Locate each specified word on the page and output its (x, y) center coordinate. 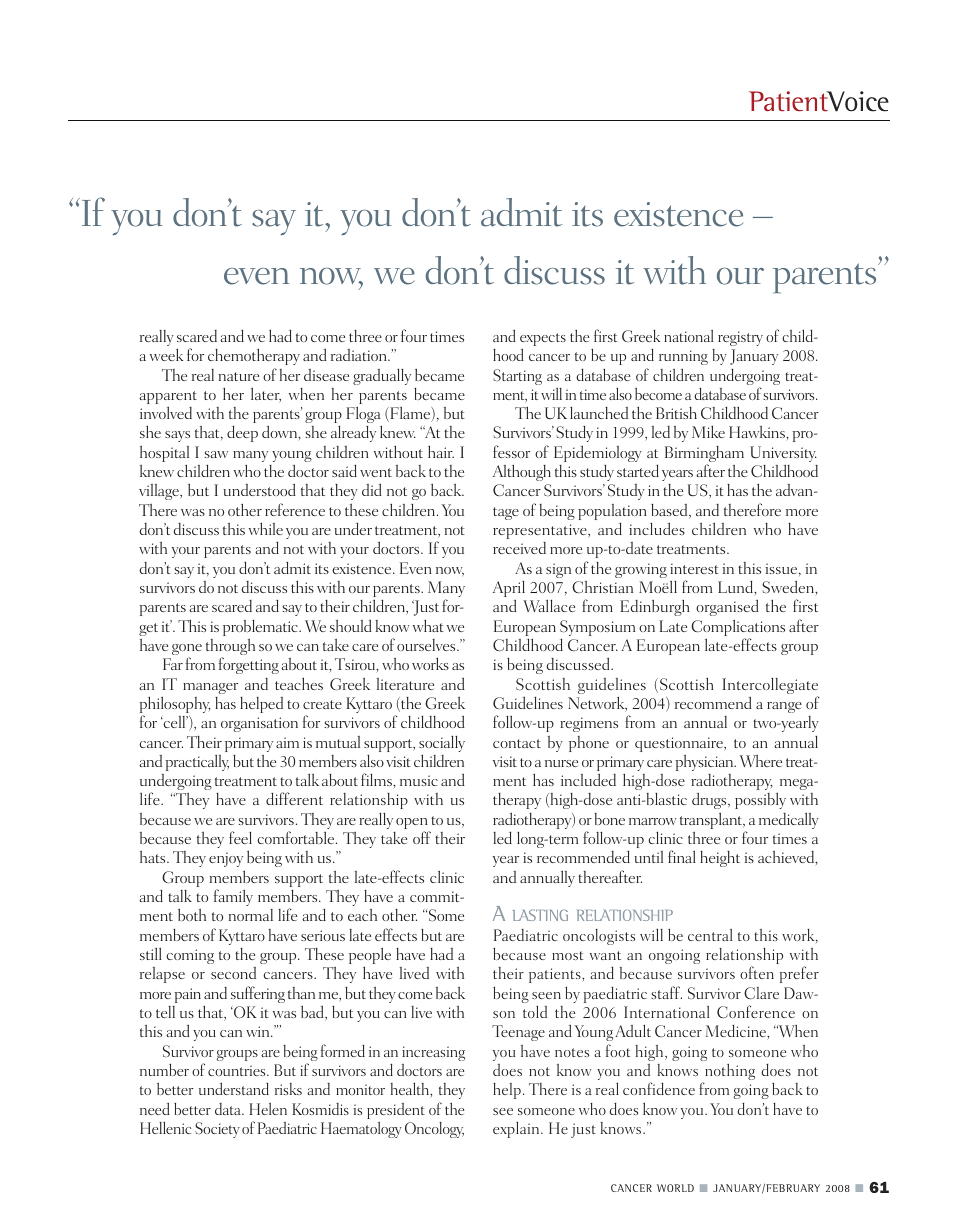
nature (239, 376)
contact (517, 743)
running (683, 357)
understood (260, 489)
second (233, 973)
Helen (268, 1109)
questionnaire (680, 744)
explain (517, 1130)
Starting (517, 377)
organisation (259, 724)
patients (556, 975)
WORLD (675, 1188)
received (519, 548)
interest (694, 568)
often (757, 972)
